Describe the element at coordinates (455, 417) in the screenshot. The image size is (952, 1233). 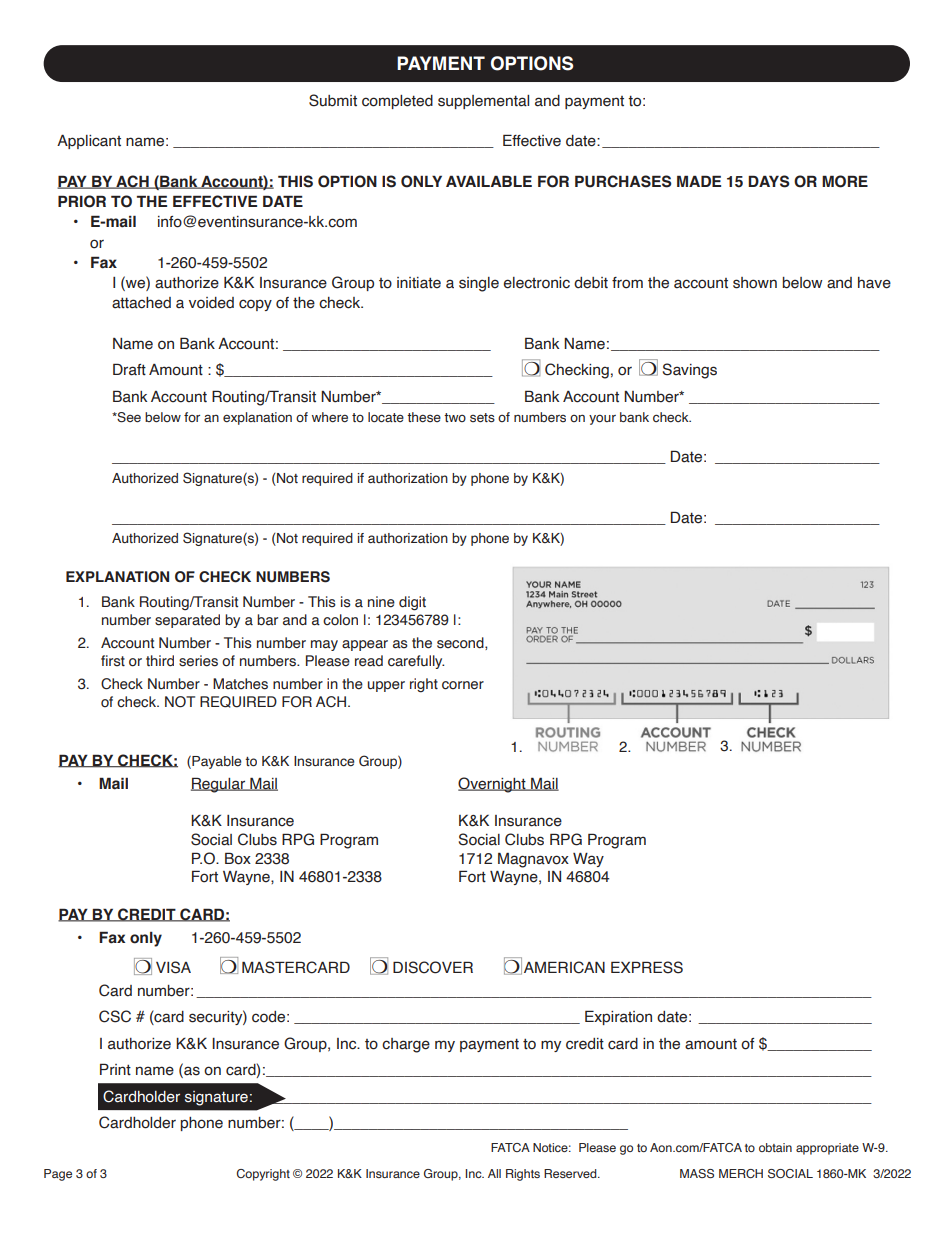
I see `two` at that location.
